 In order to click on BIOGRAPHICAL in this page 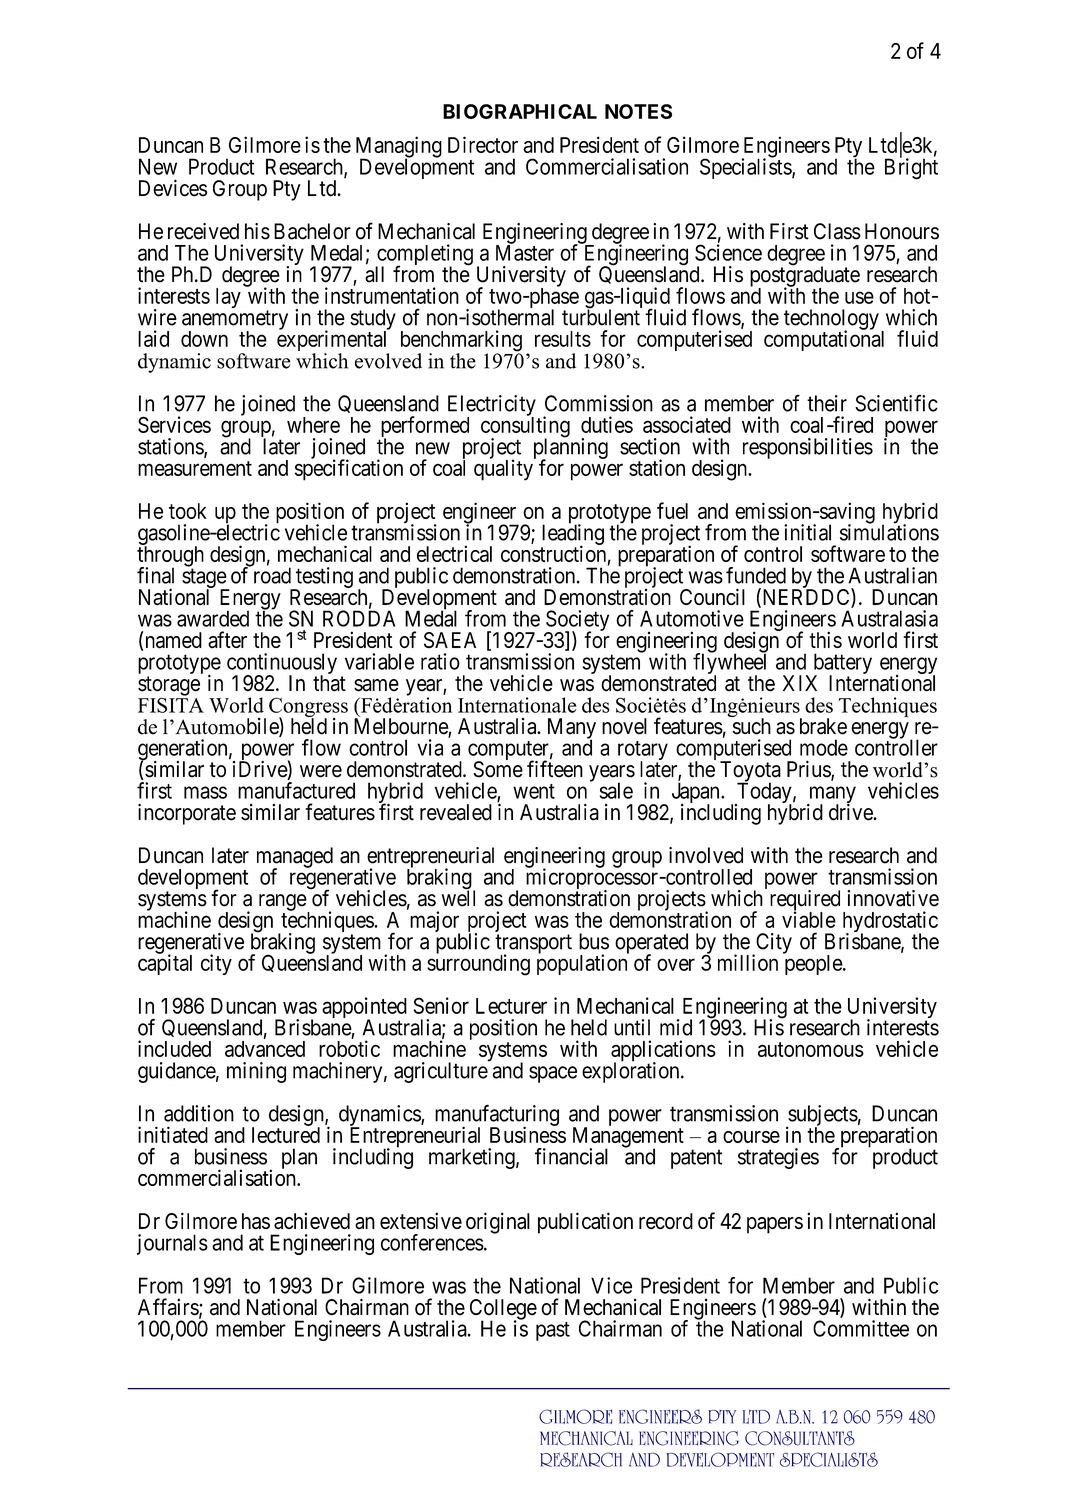, I will do `click(520, 111)`.
